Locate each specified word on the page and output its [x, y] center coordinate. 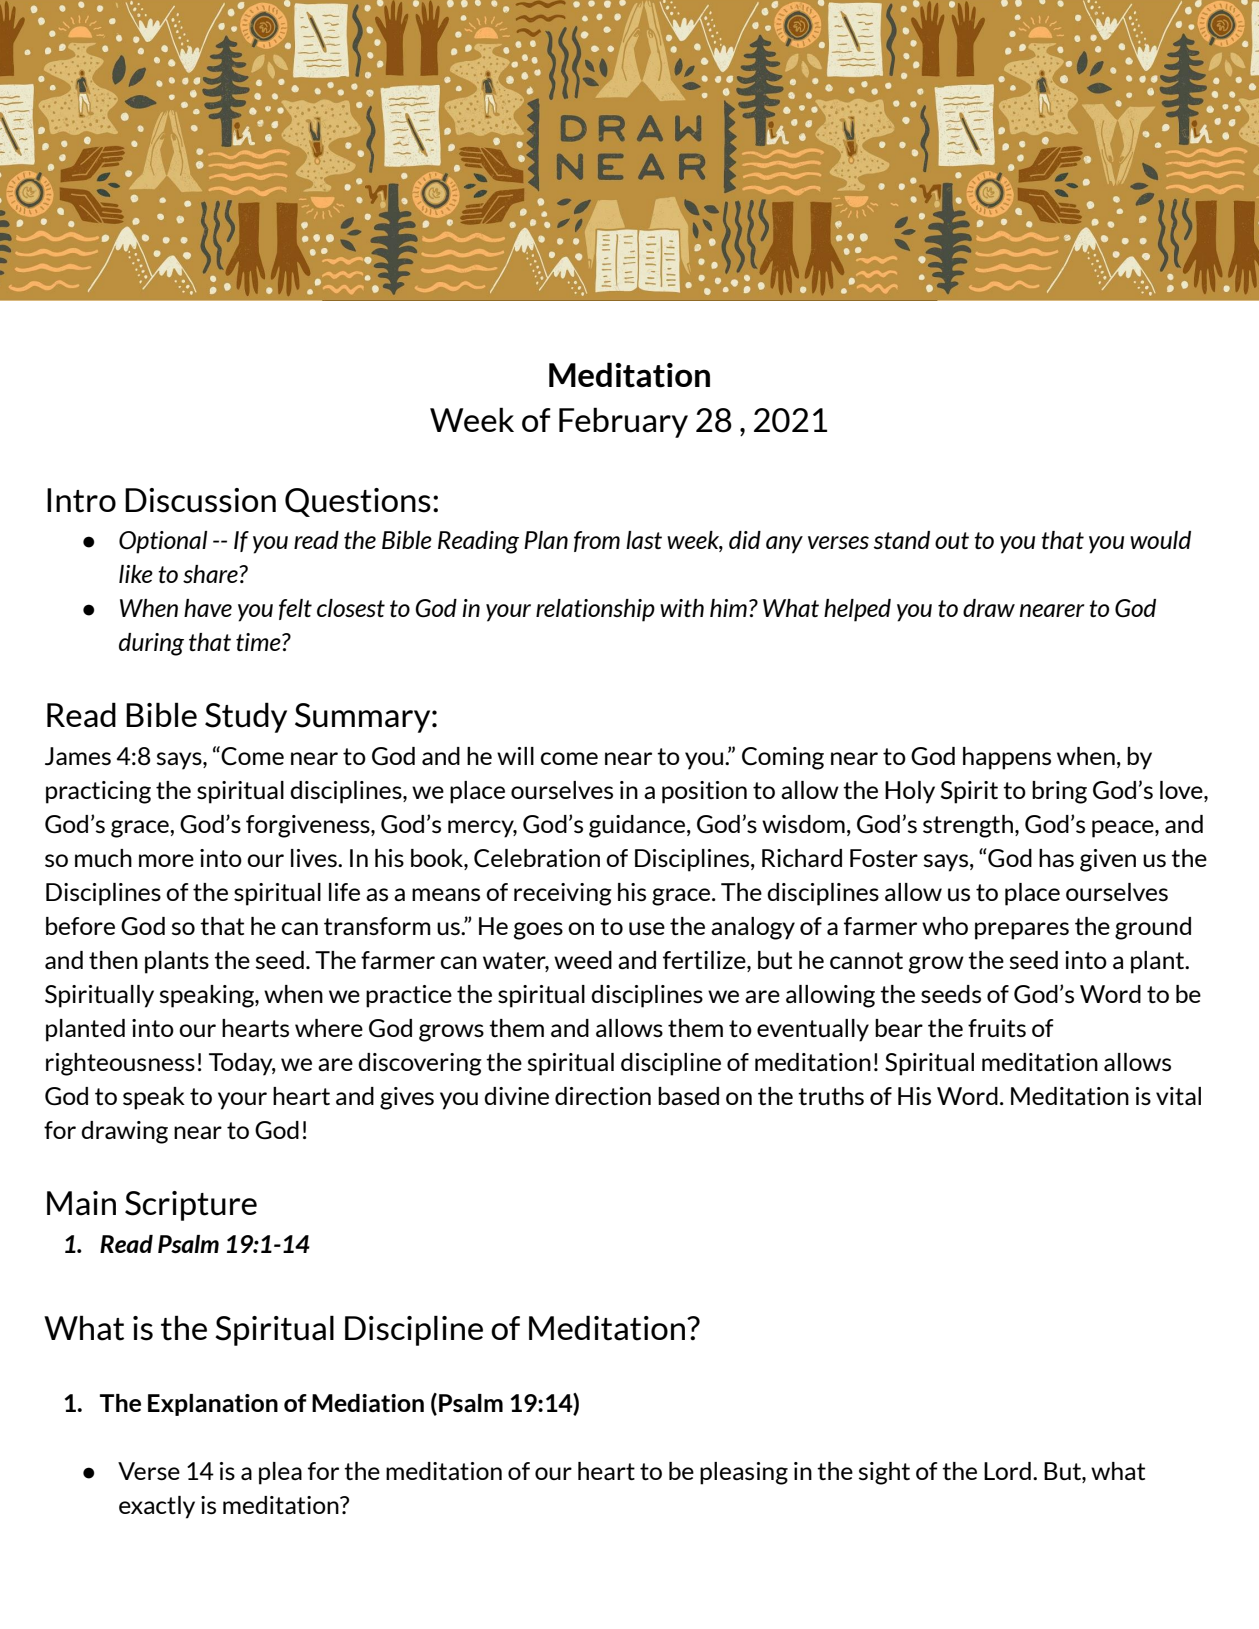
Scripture [191, 1206]
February [623, 422]
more [166, 860]
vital [1178, 1096]
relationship [595, 610]
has [1056, 858]
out [952, 540]
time [259, 642]
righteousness [120, 1064]
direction [603, 1096]
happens [1007, 758]
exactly [157, 1507]
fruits [997, 1028]
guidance [638, 826]
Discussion [200, 500]
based [688, 1096]
